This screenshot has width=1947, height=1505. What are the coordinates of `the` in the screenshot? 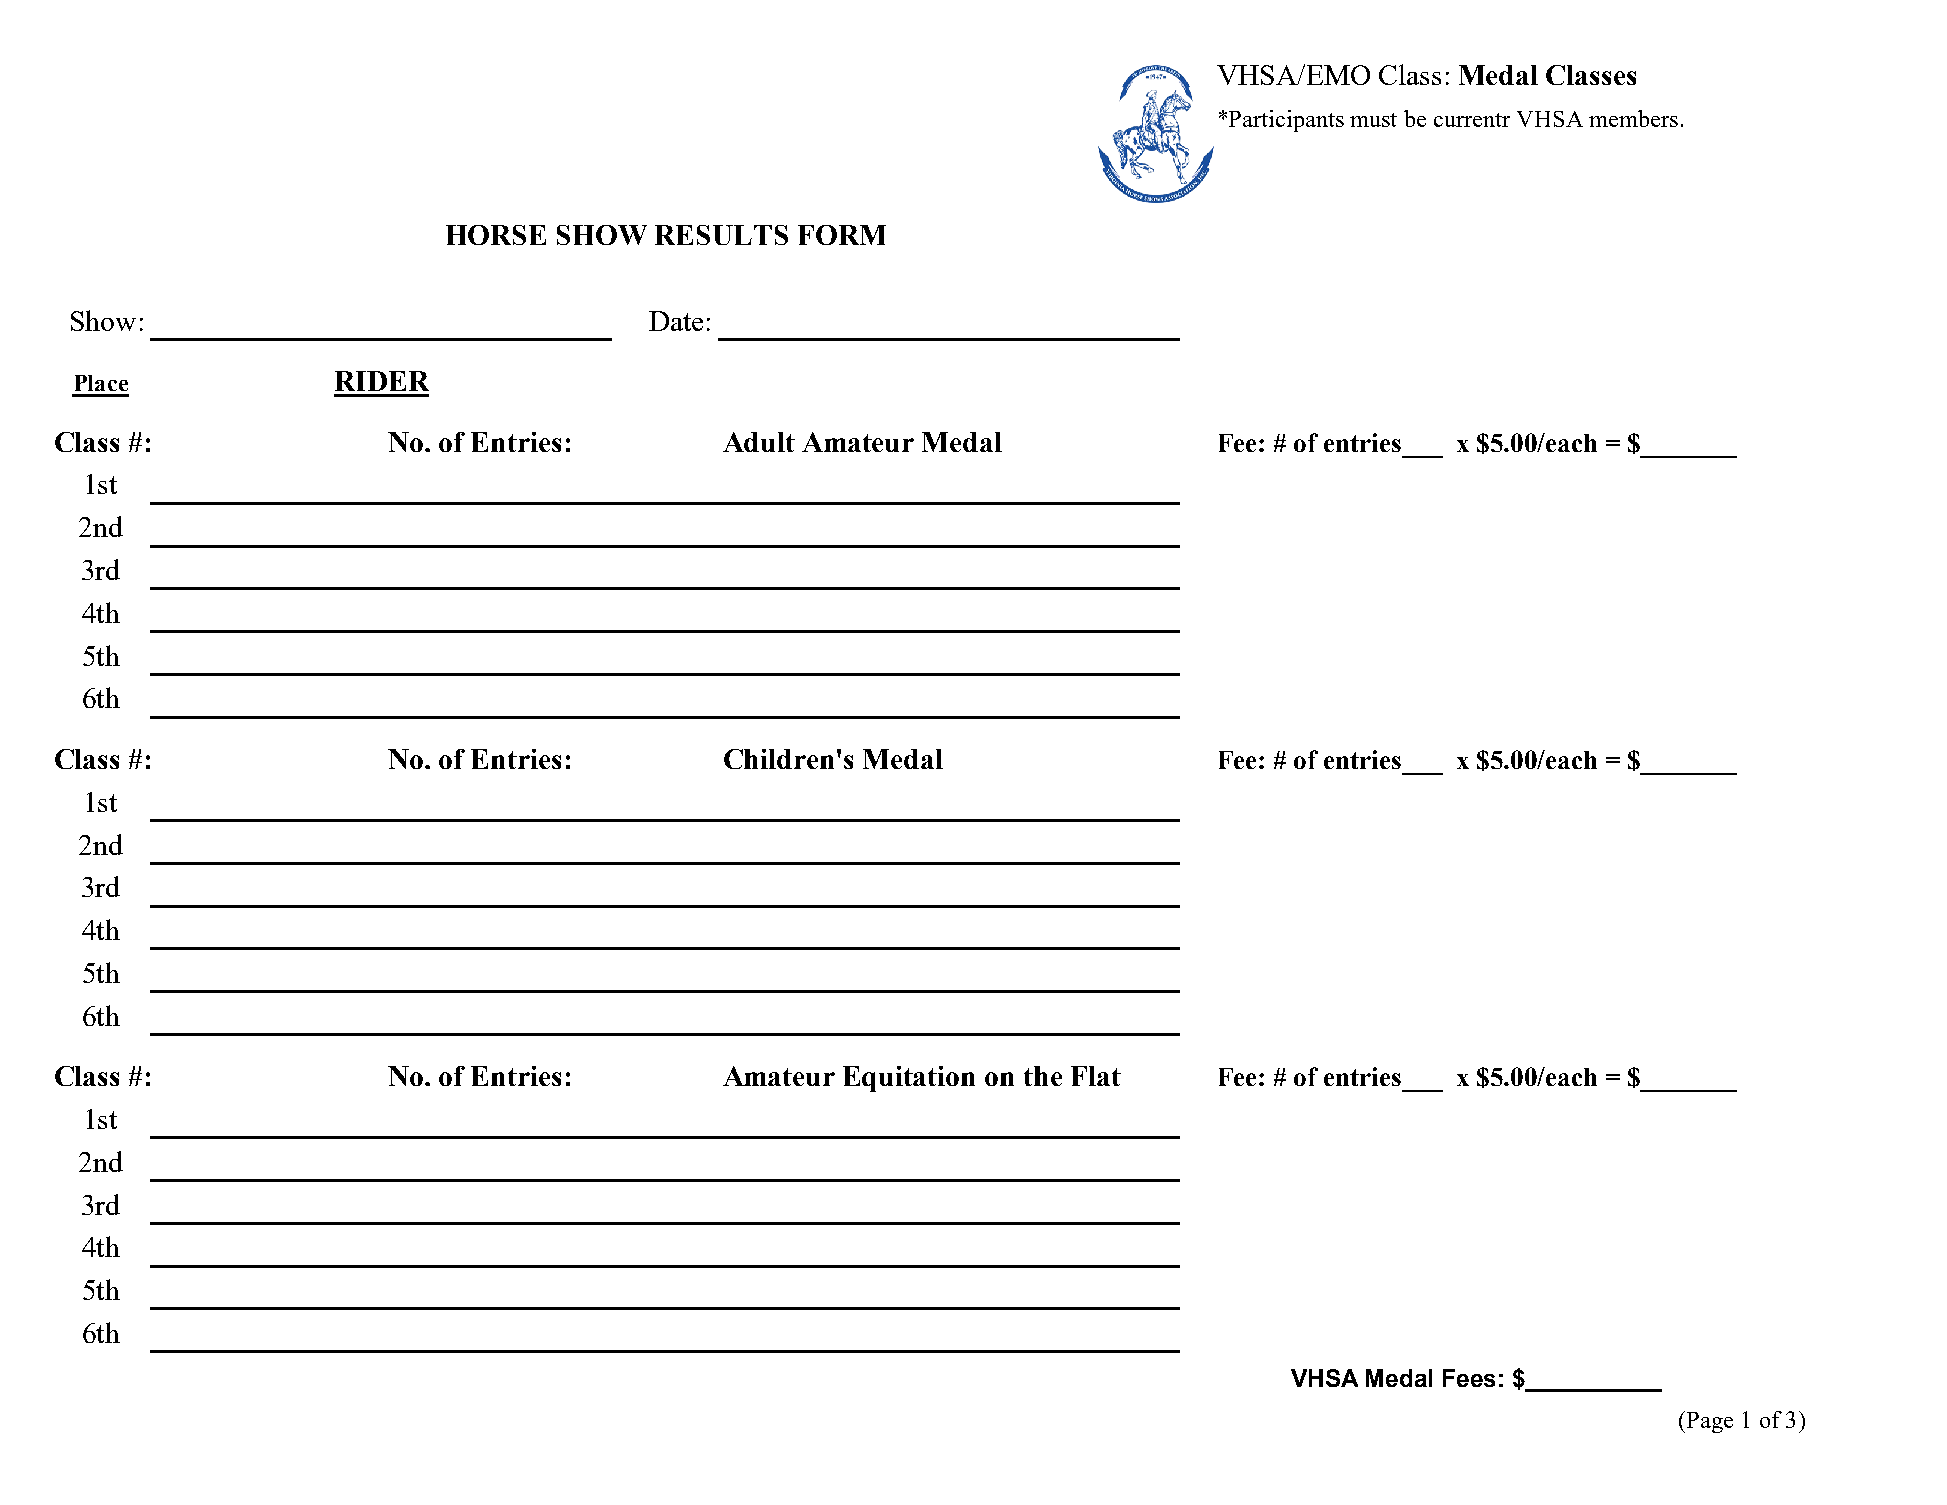 It's located at (1043, 1076).
